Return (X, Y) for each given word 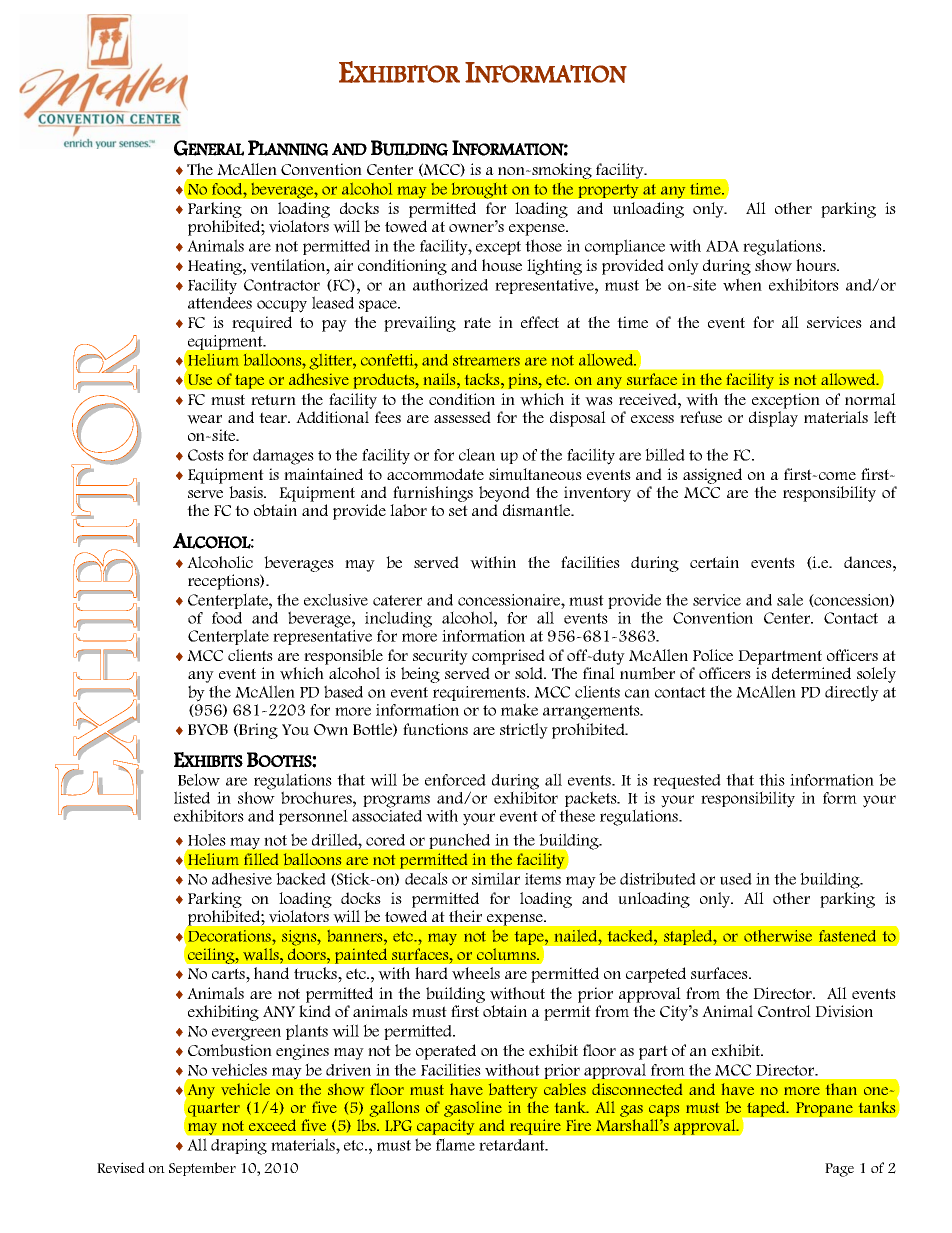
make (519, 709)
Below (199, 779)
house (502, 265)
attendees (220, 303)
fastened (847, 936)
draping (239, 1147)
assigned (712, 476)
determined (811, 673)
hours (817, 265)
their (465, 916)
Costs (206, 455)
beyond (504, 494)
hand (271, 973)
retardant (513, 1145)
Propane (824, 1109)
